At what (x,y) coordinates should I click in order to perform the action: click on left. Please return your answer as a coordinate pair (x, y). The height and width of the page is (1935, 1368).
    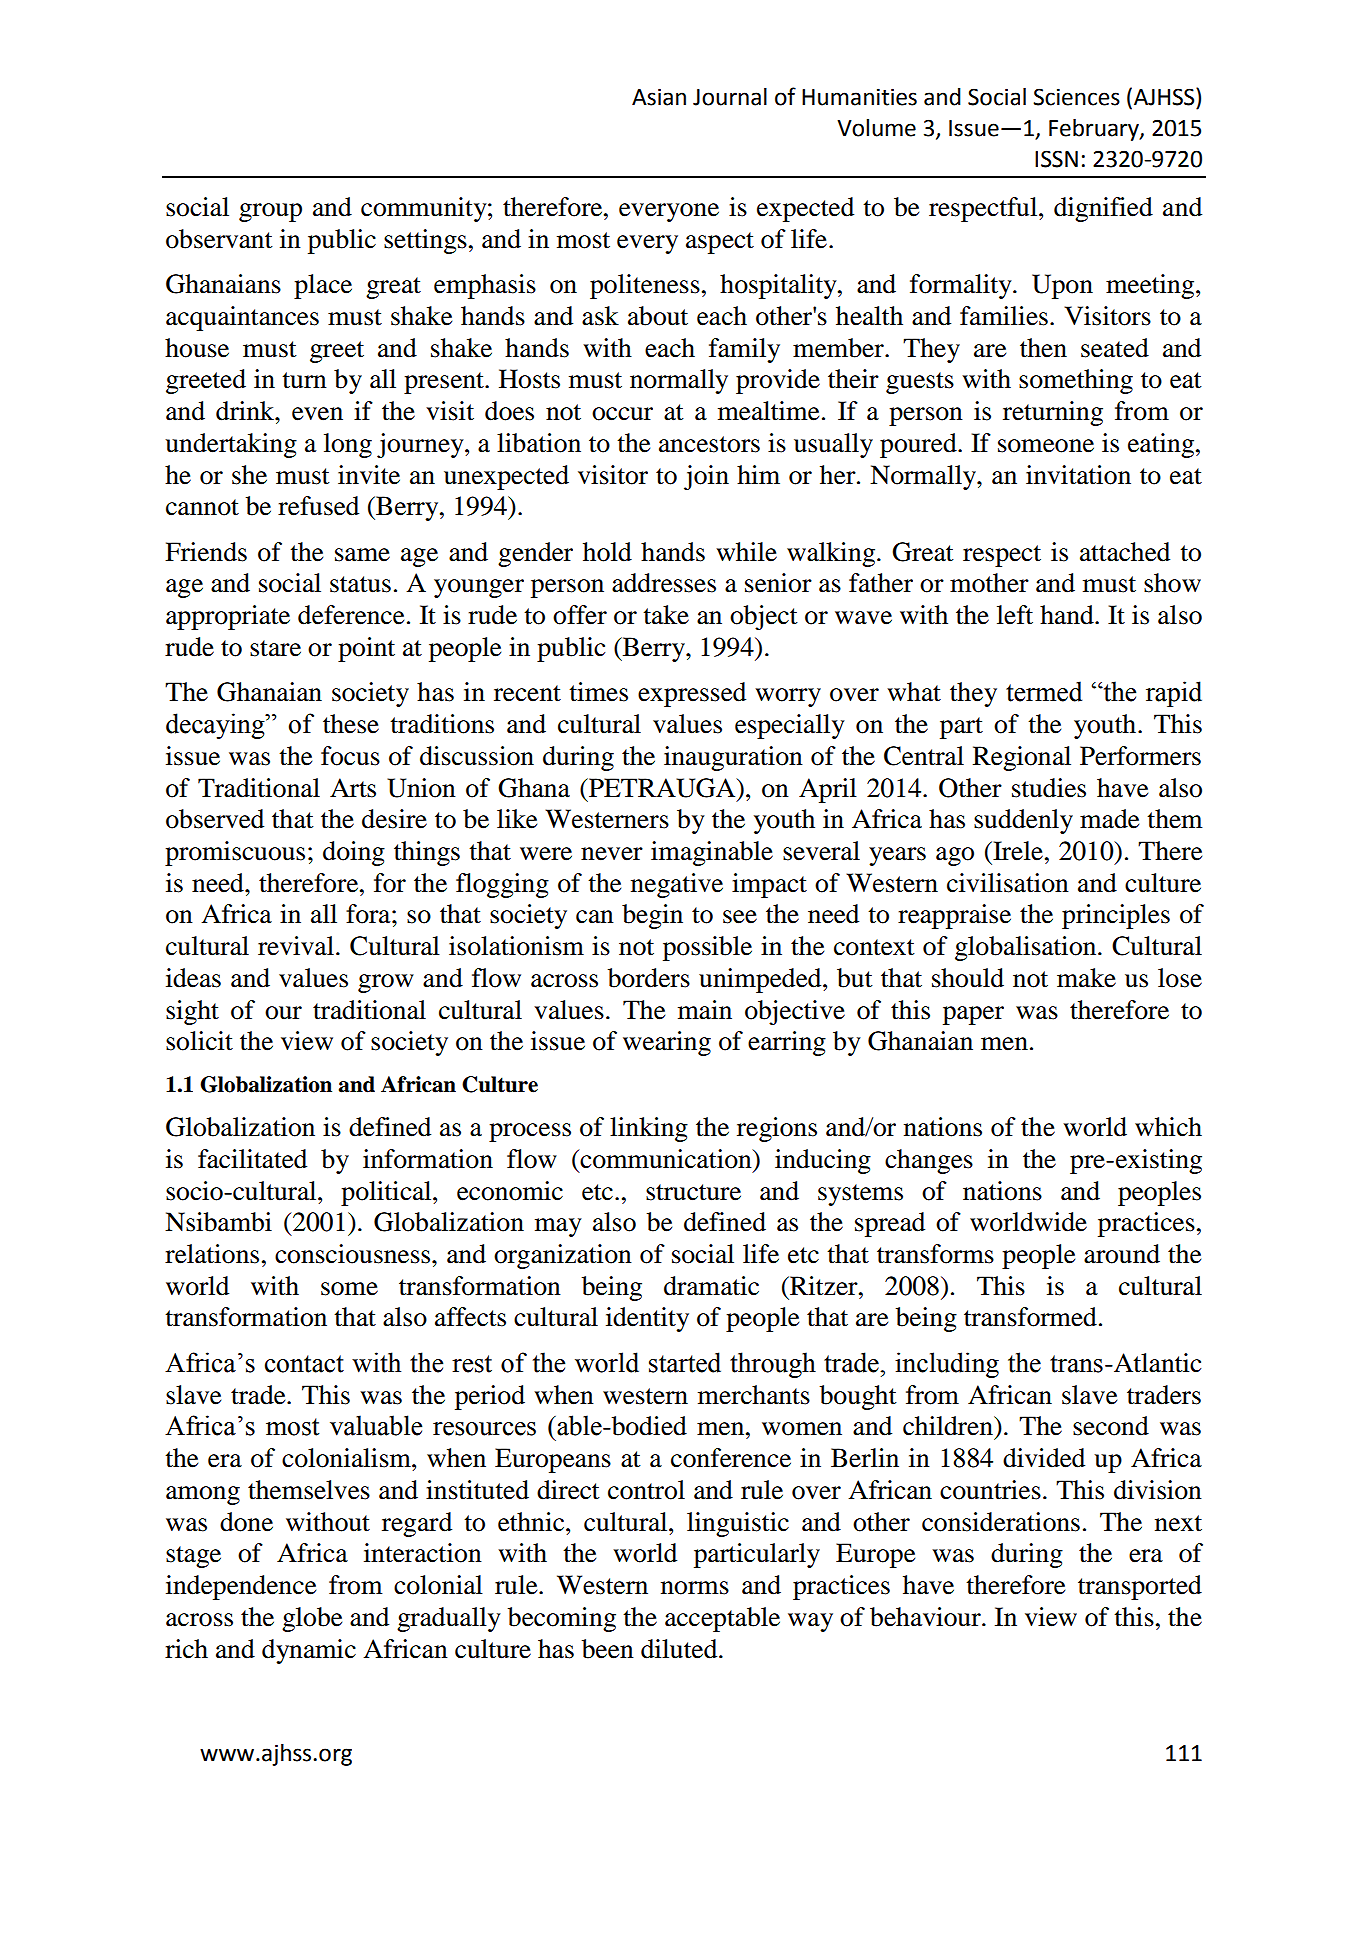
    Looking at the image, I should click on (1015, 615).
